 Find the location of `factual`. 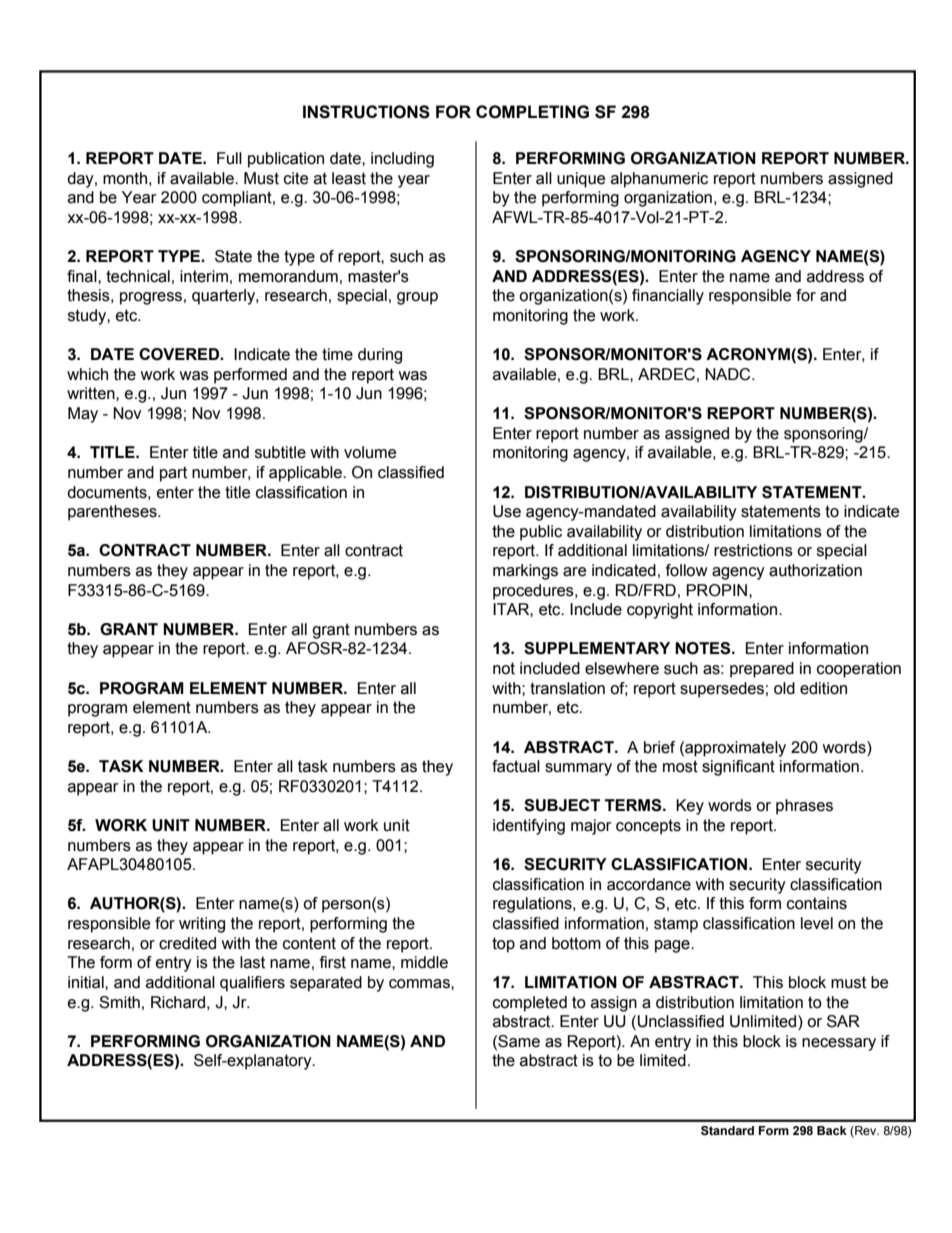

factual is located at coordinates (516, 766).
